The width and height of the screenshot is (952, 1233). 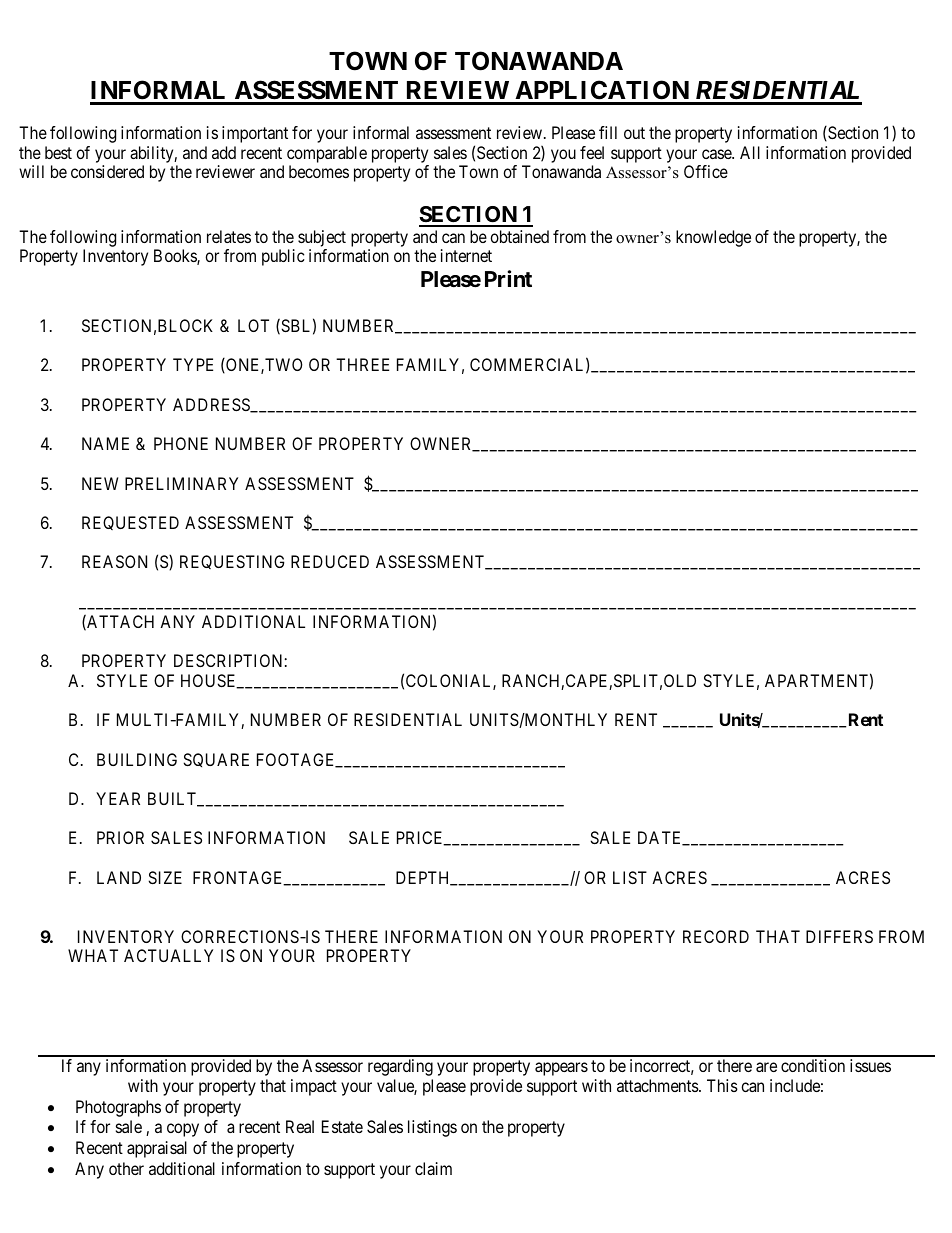 I want to click on REASON, so click(x=114, y=561).
